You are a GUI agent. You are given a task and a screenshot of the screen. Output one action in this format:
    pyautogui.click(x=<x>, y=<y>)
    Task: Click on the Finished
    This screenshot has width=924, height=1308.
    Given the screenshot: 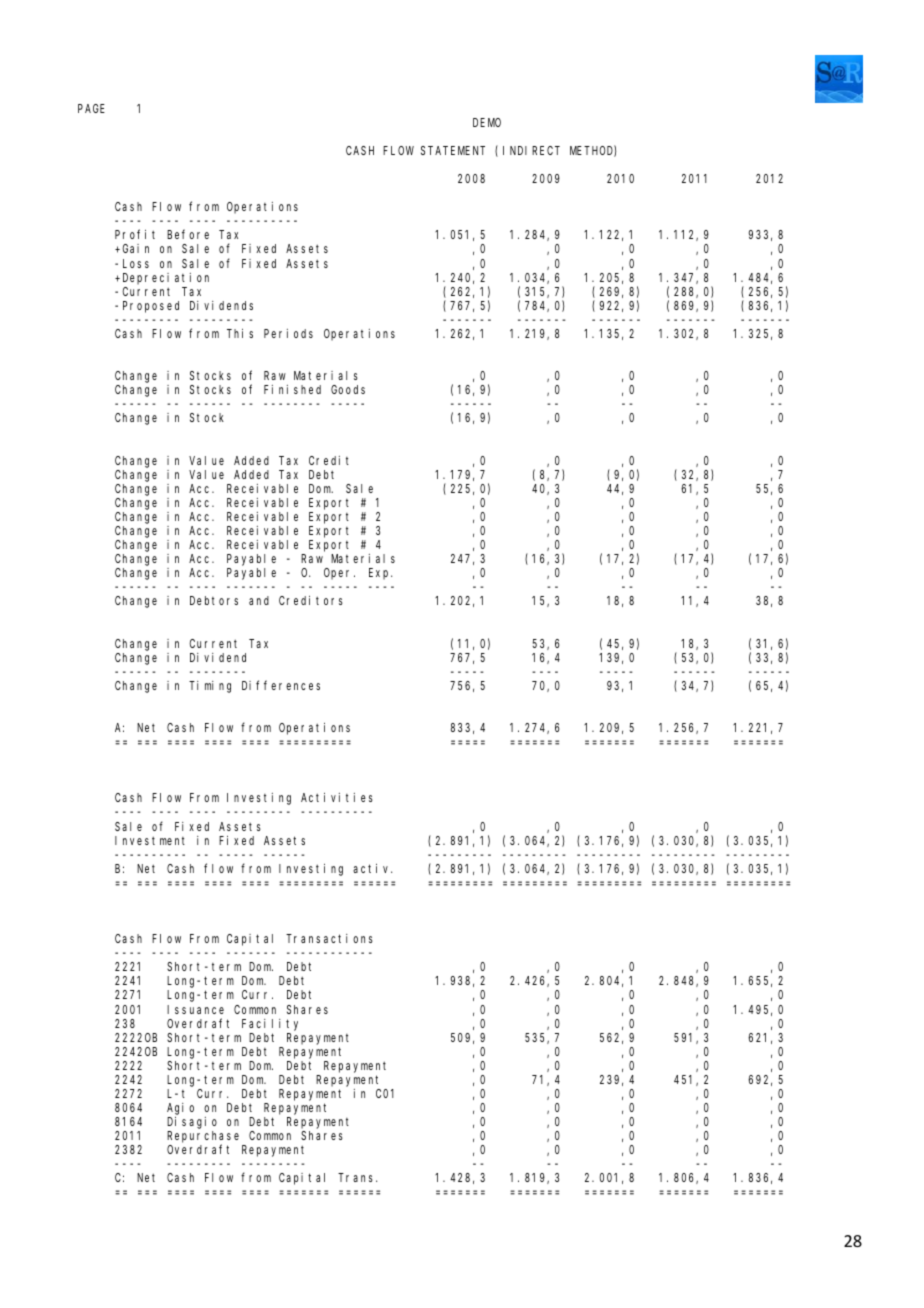 What is the action you would take?
    pyautogui.click(x=292, y=389)
